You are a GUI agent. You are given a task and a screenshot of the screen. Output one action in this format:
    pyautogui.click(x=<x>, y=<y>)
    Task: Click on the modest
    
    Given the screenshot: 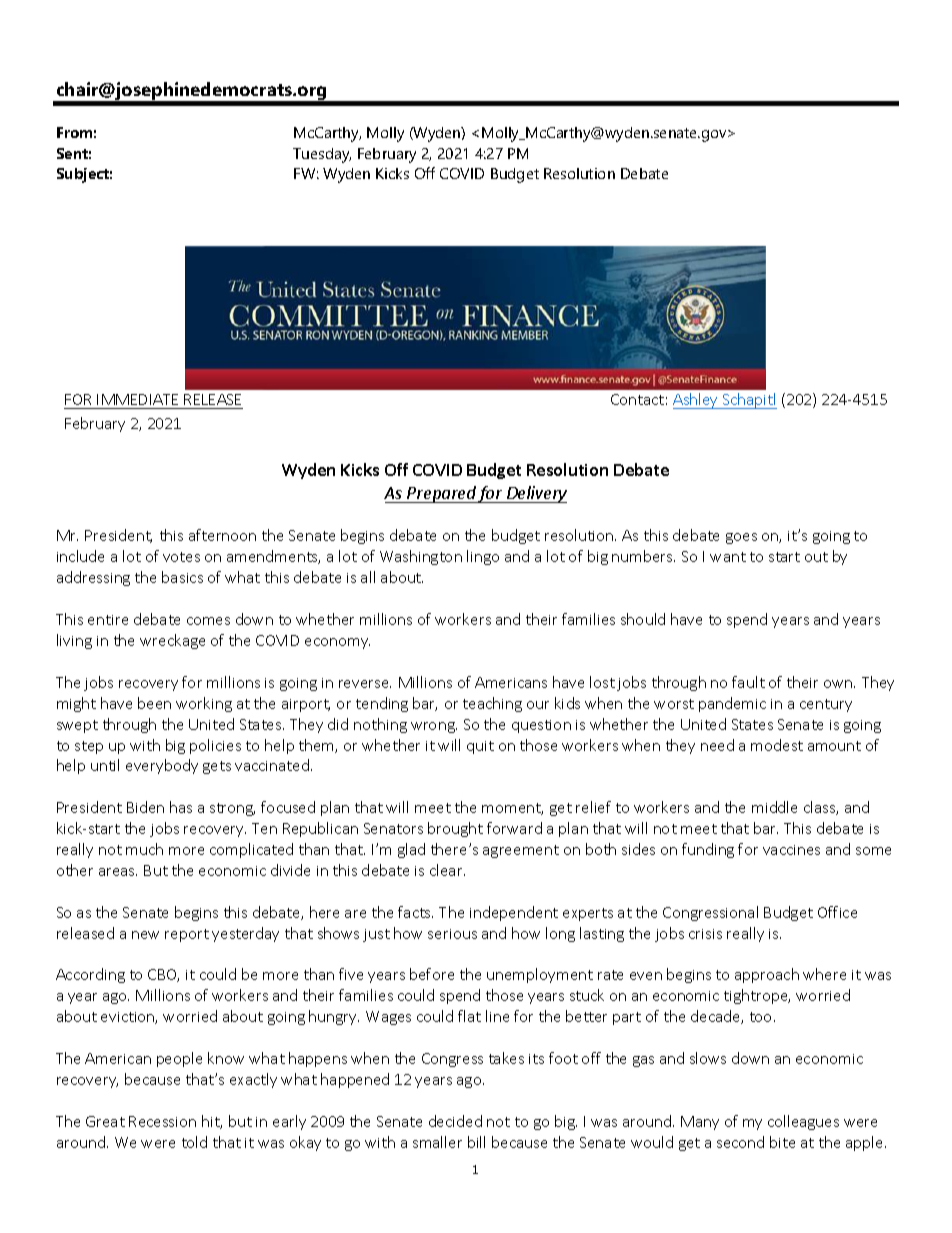 What is the action you would take?
    pyautogui.click(x=777, y=745)
